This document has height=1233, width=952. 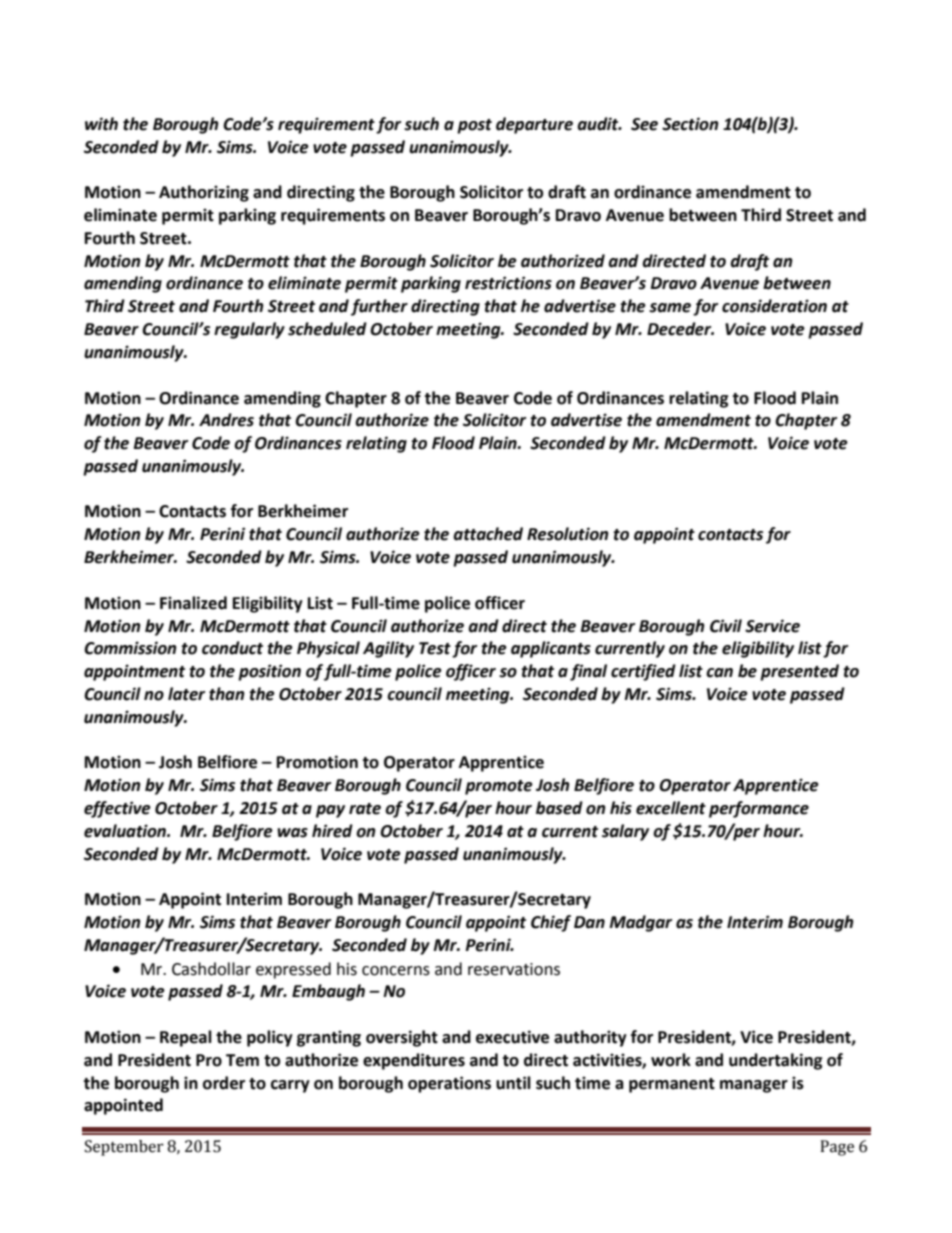 I want to click on conduct, so click(x=232, y=648).
